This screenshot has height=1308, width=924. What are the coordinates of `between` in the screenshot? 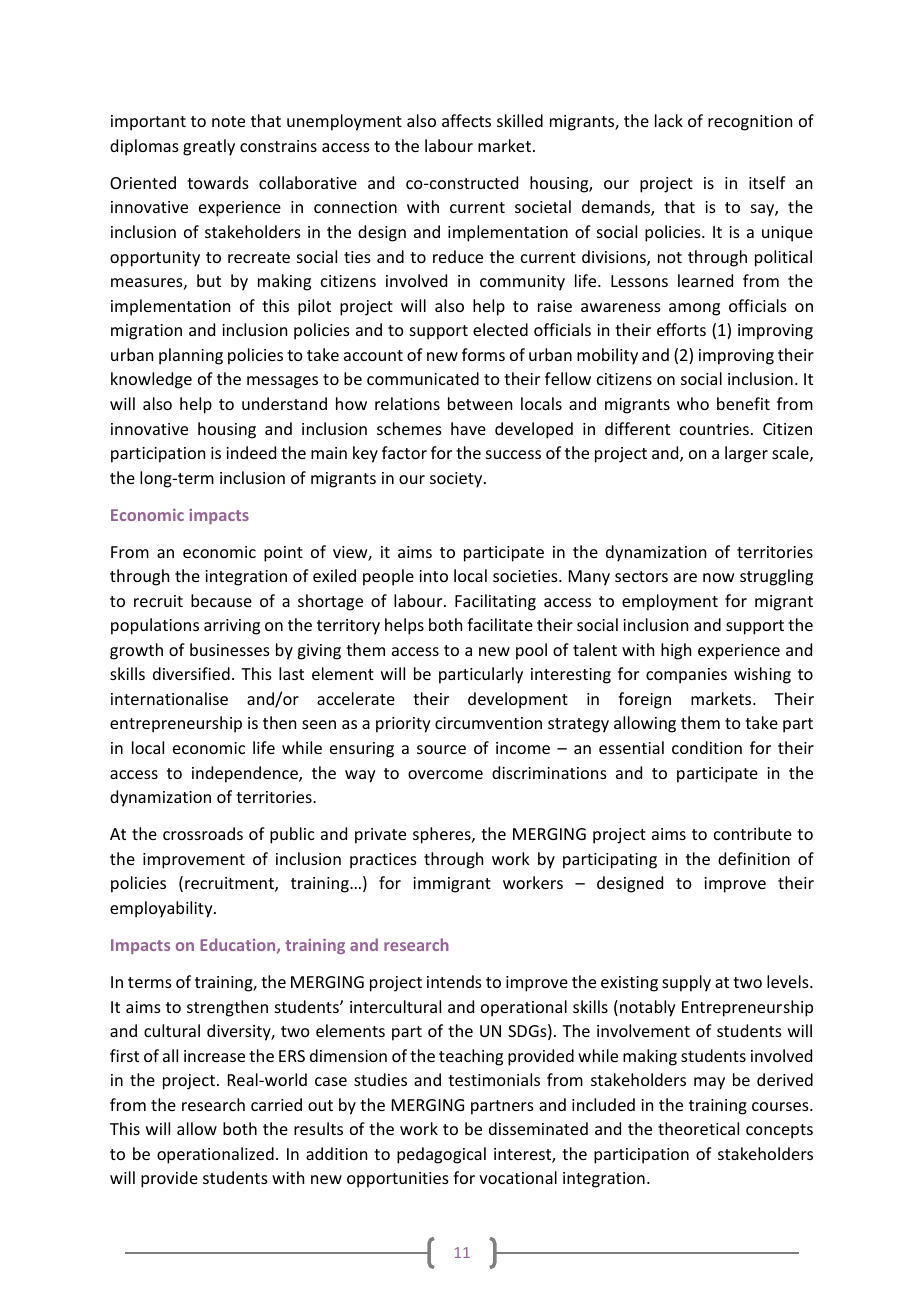 It's located at (480, 403).
